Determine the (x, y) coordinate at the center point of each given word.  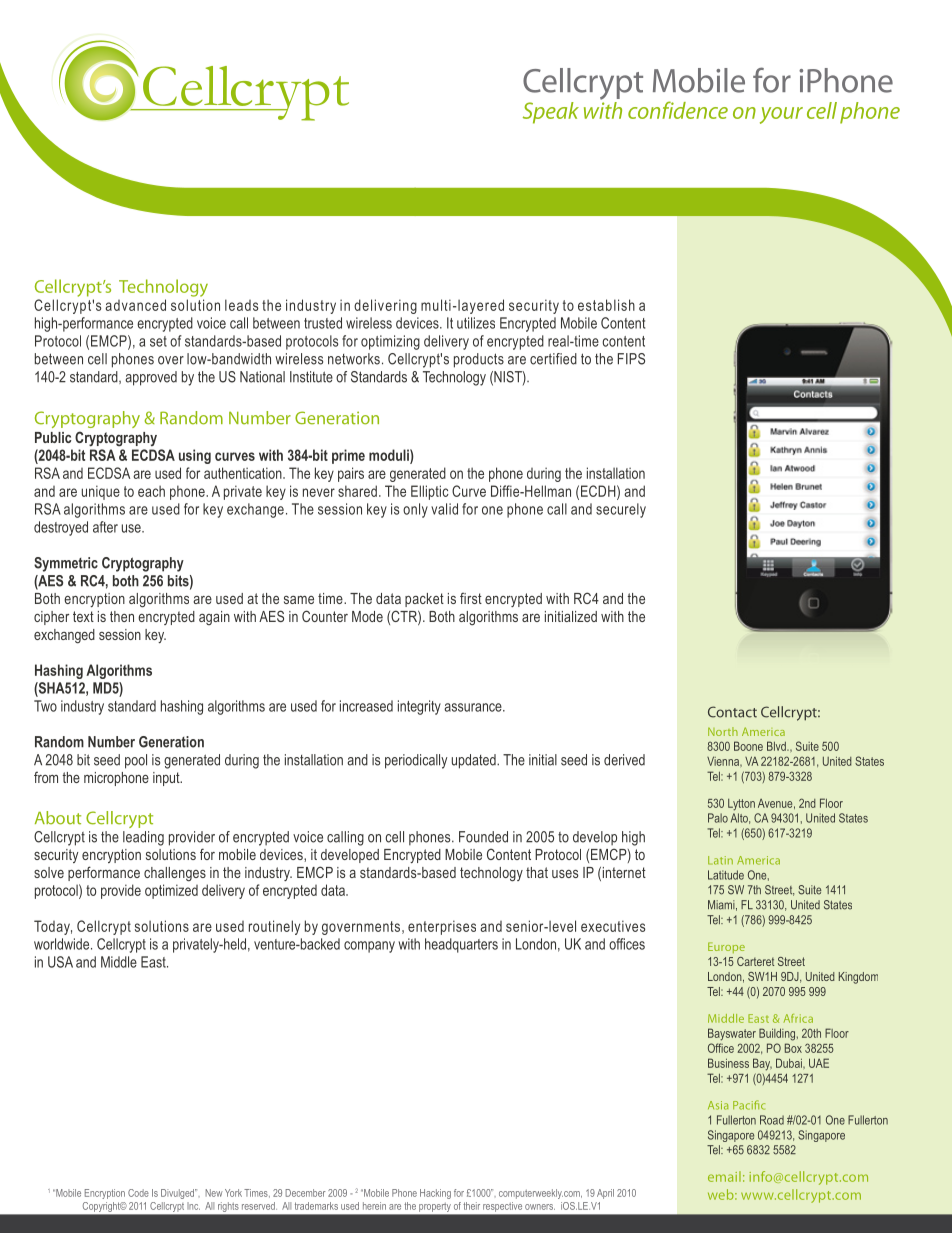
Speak (551, 113)
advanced (135, 305)
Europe (726, 947)
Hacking (435, 1194)
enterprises (442, 927)
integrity (419, 707)
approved (151, 378)
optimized (171, 891)
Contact (732, 712)
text (83, 616)
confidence (678, 110)
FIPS (631, 359)
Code (138, 1193)
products (479, 360)
